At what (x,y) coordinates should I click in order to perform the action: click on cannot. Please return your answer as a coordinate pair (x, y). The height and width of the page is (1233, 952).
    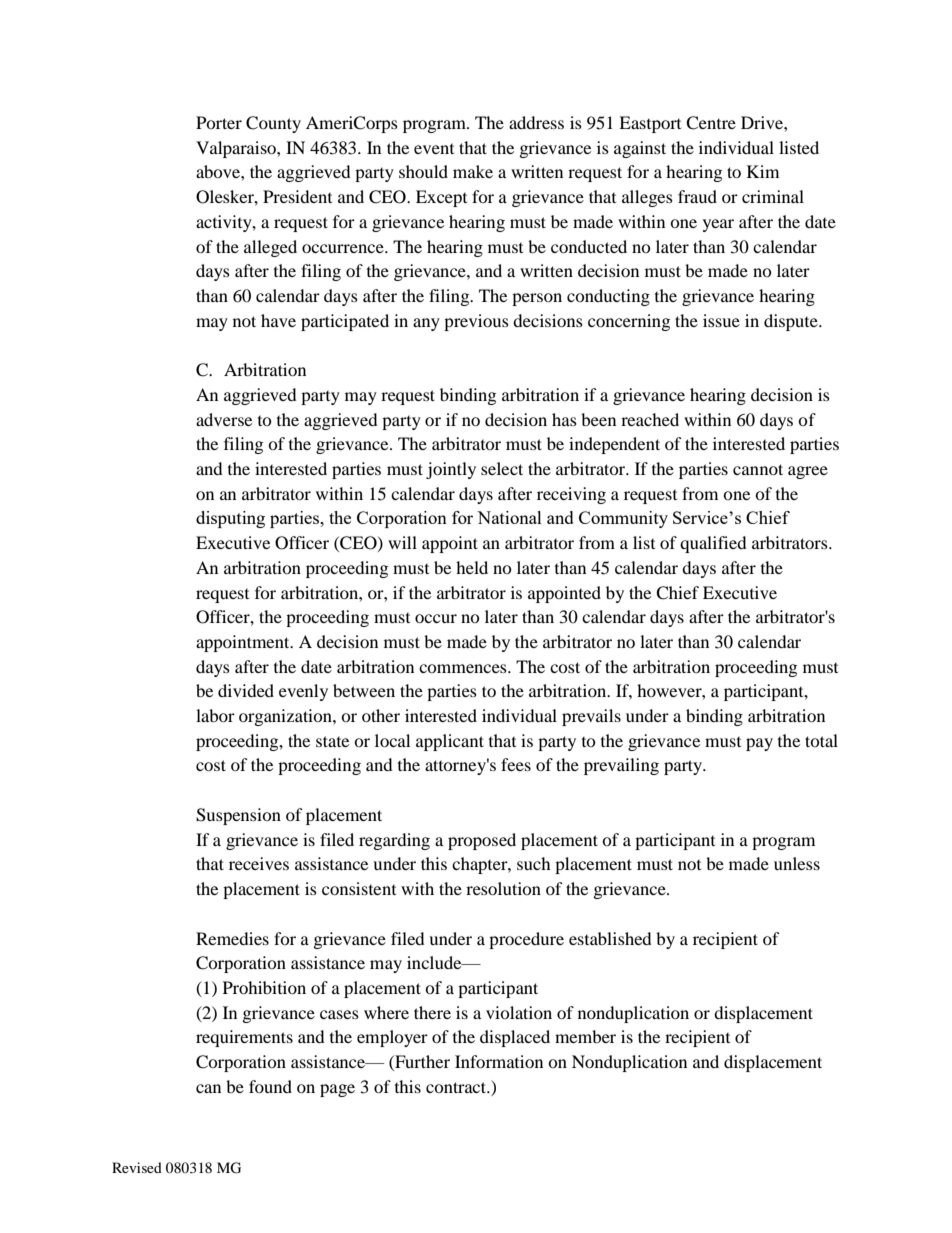
    Looking at the image, I should click on (758, 469).
